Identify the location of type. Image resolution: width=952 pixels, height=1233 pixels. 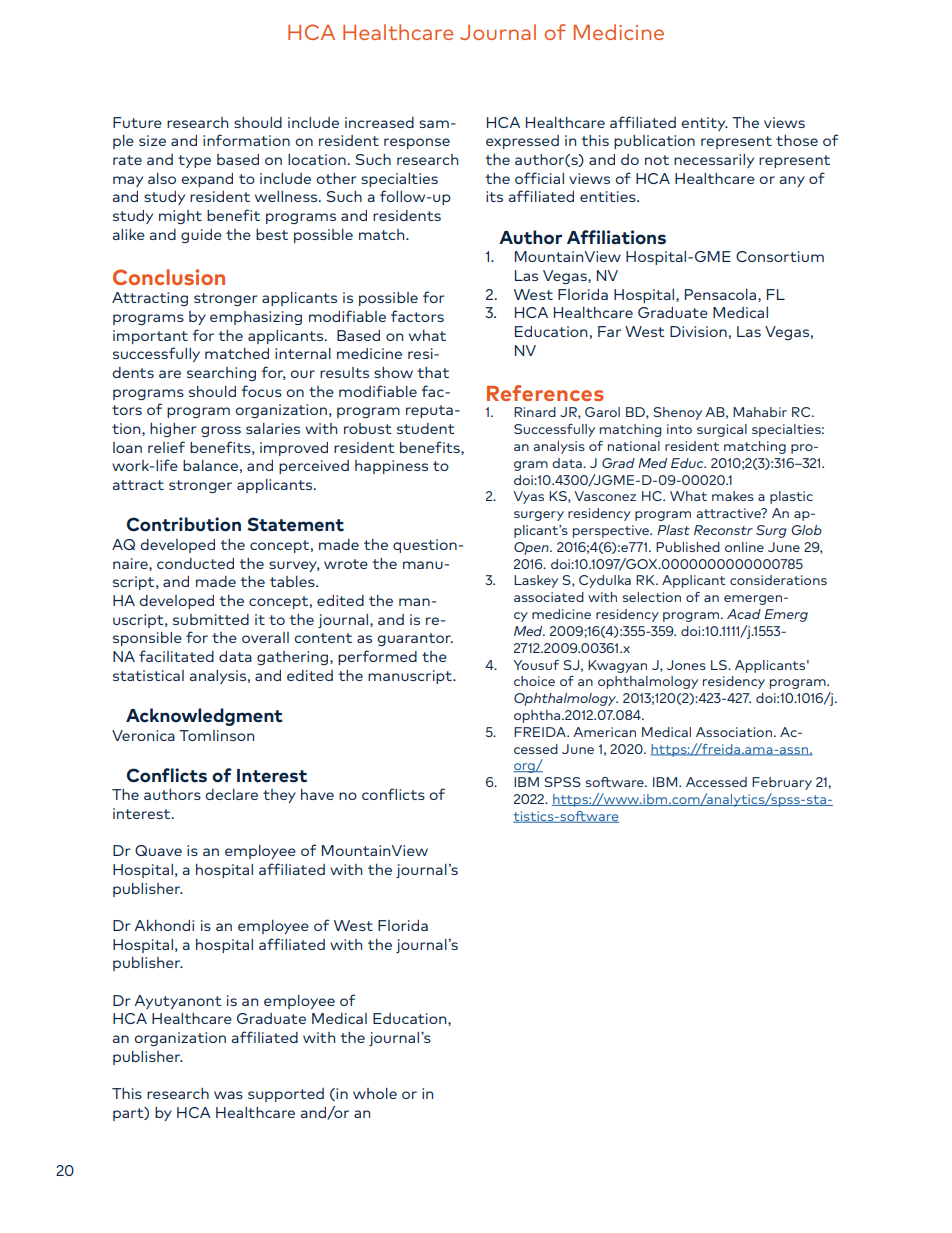
(194, 161).
